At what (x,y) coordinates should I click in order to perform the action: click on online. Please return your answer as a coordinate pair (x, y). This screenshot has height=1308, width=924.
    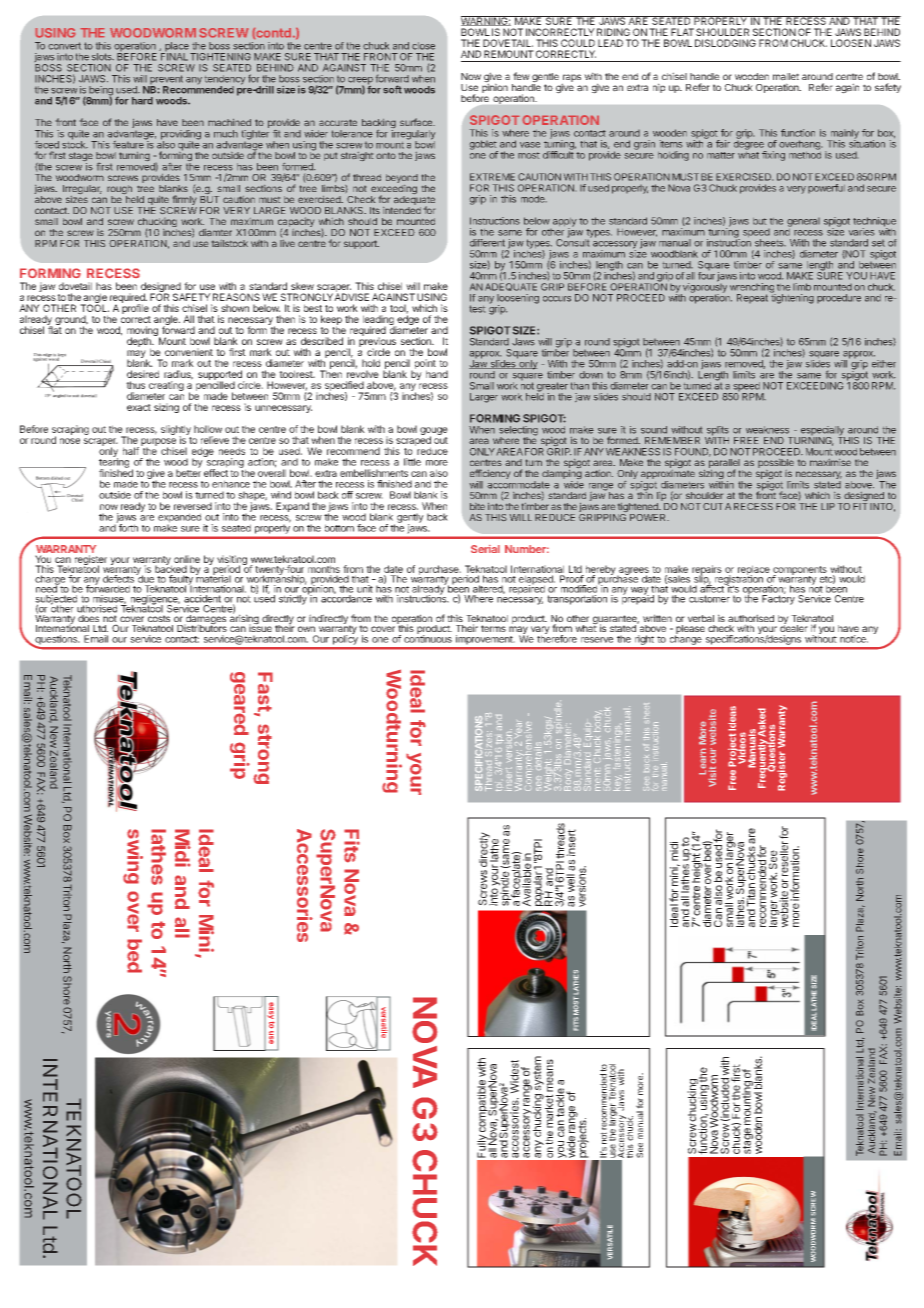
    Looking at the image, I should click on (187, 559).
